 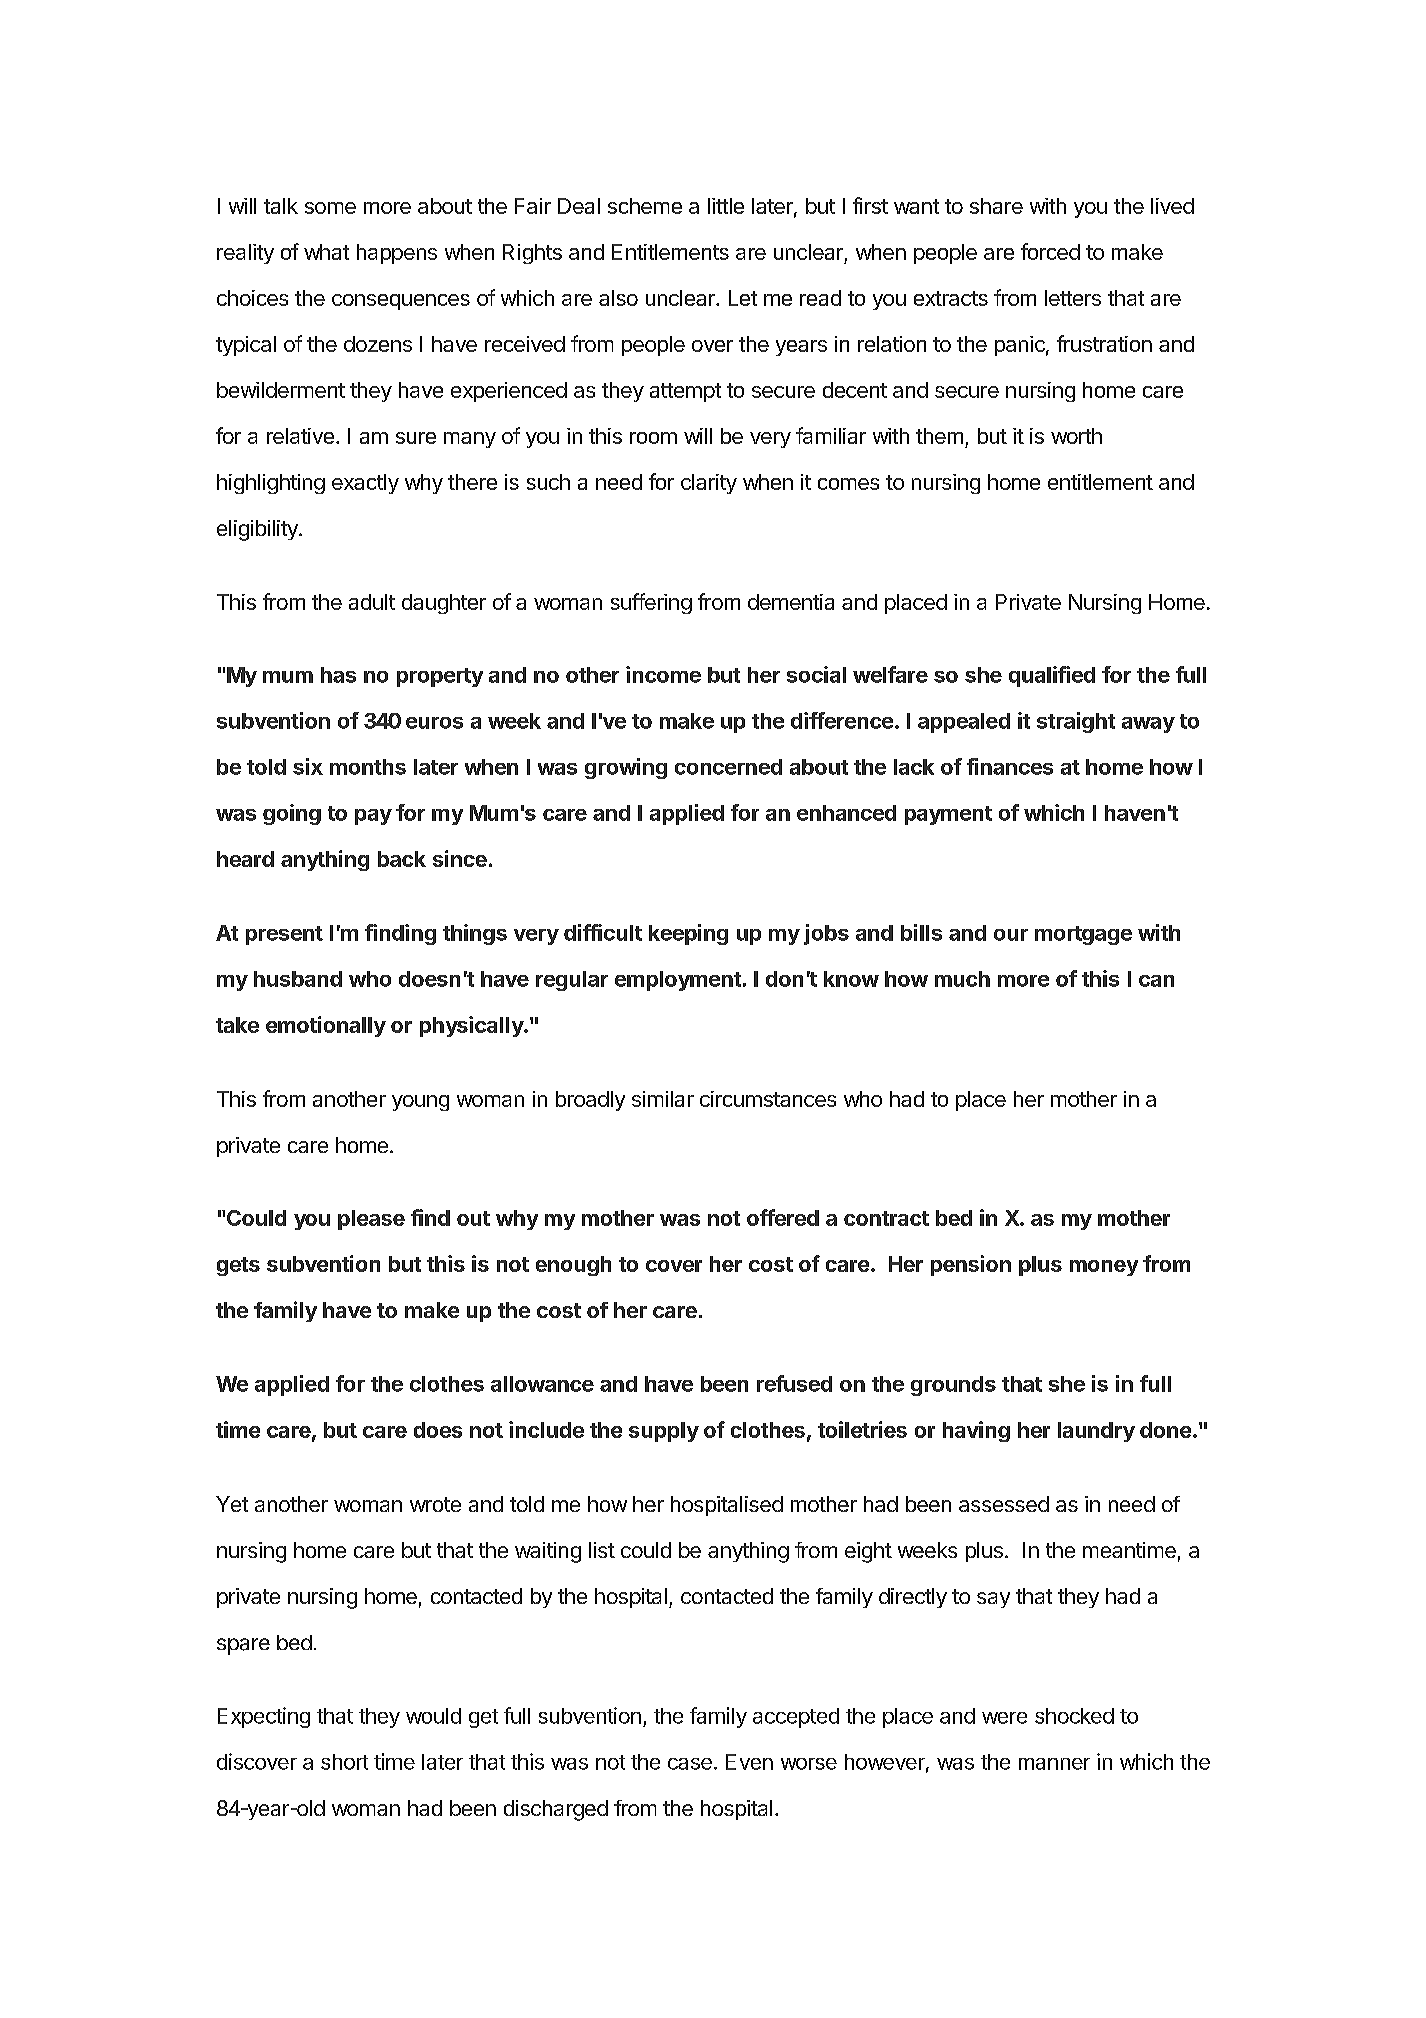 I want to click on mortgage, so click(x=1083, y=935).
